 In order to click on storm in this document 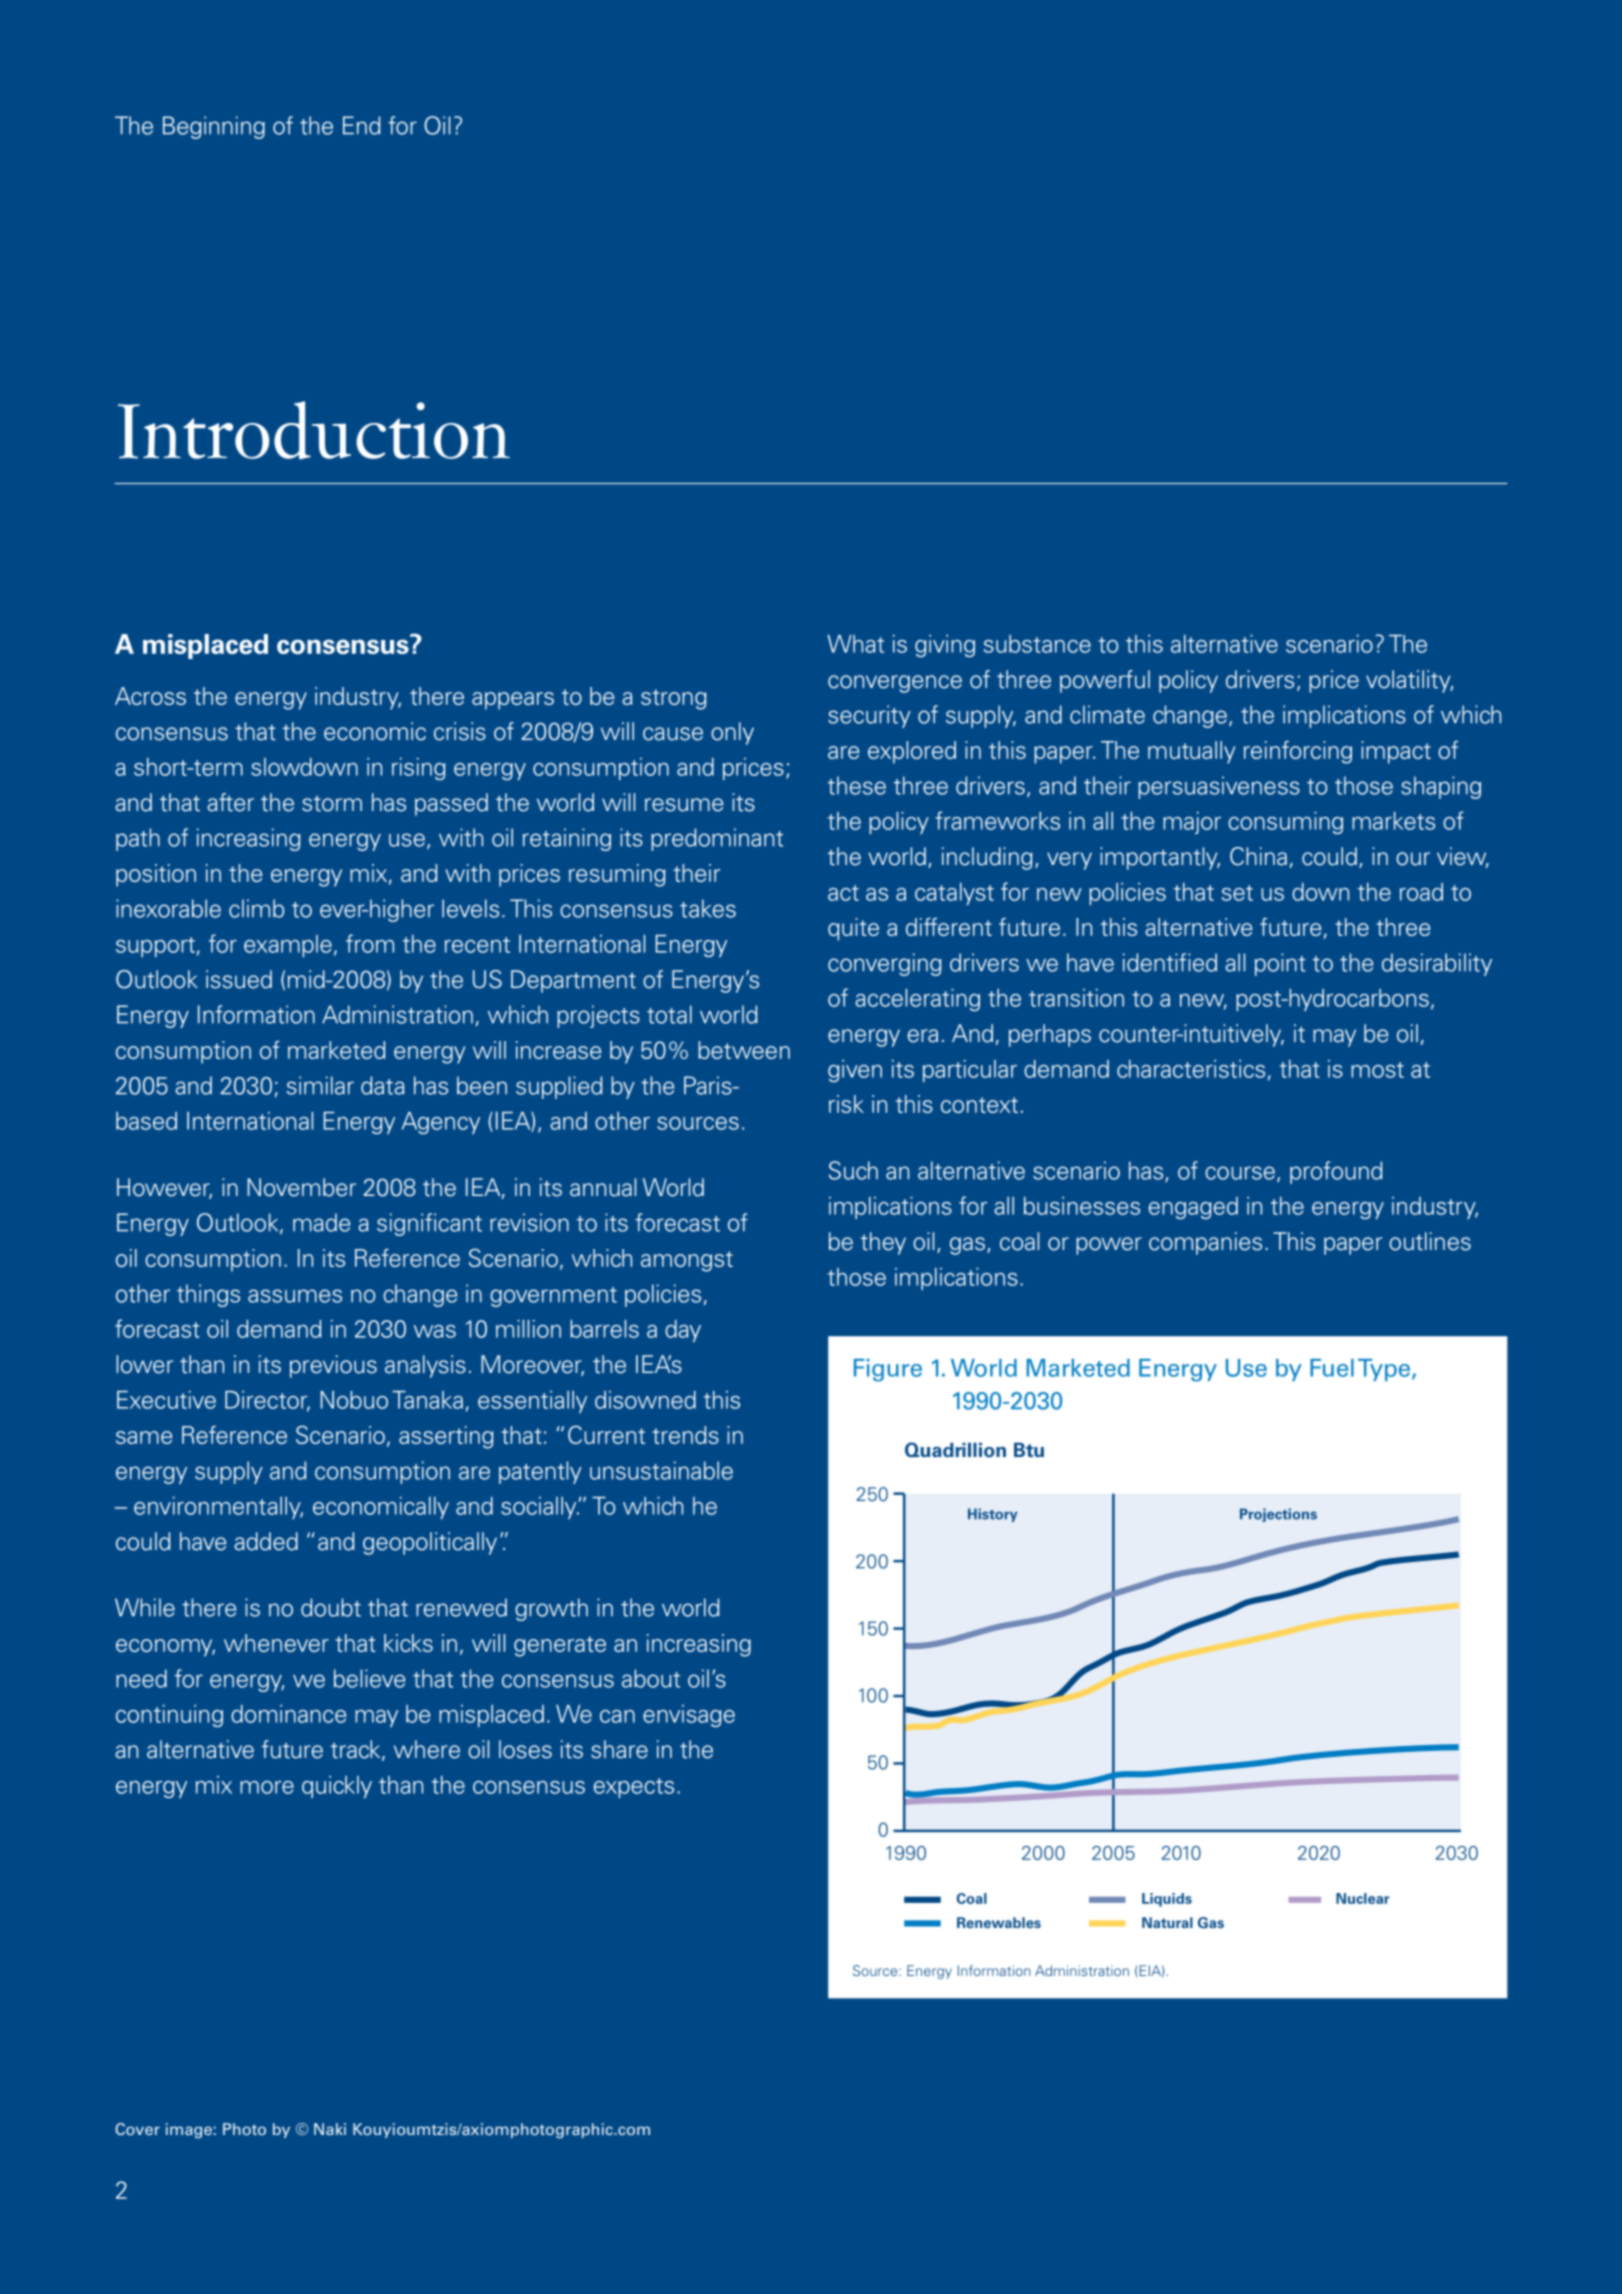, I will do `click(332, 803)`.
